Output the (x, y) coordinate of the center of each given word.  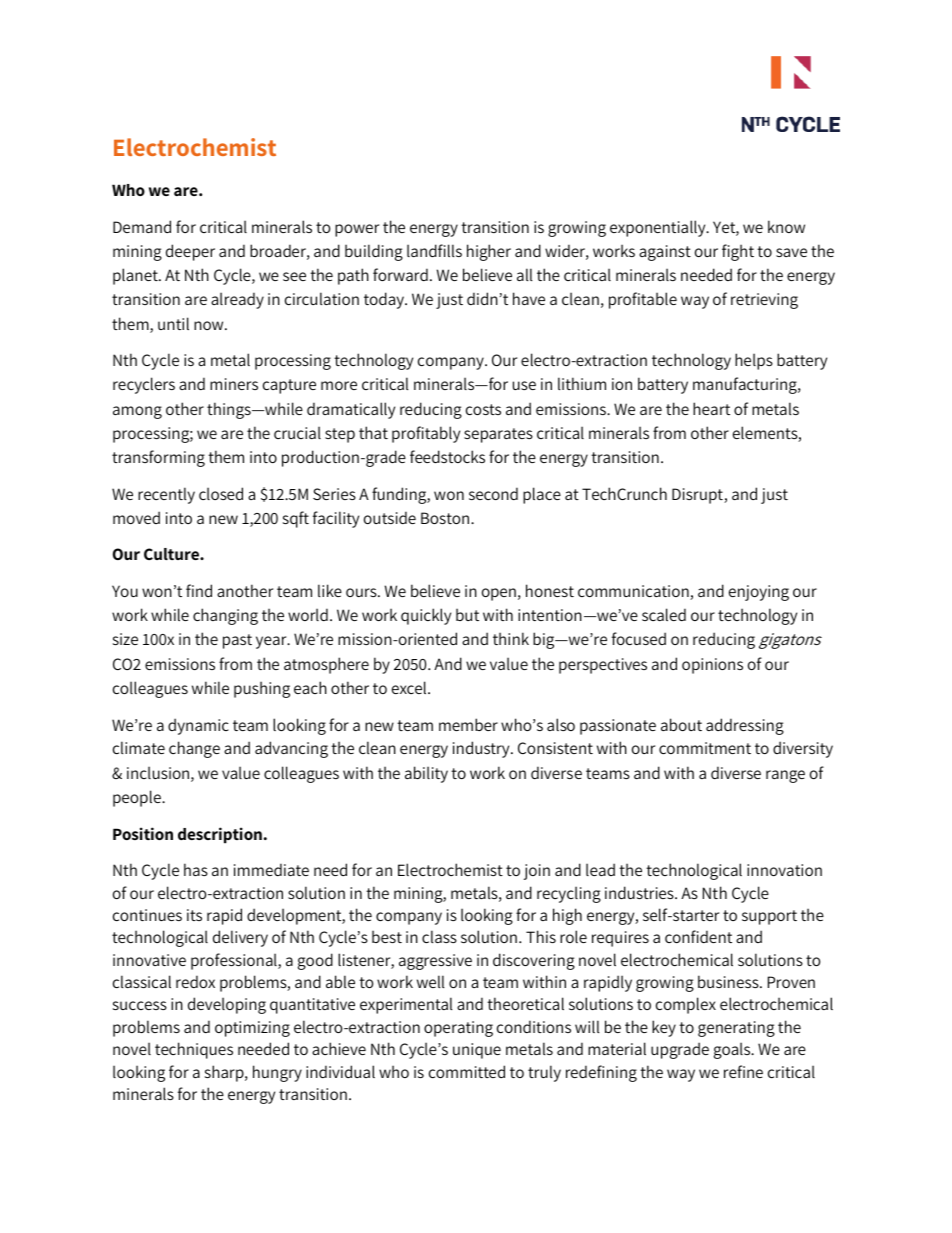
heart (711, 408)
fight (738, 252)
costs (483, 409)
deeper (190, 252)
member (468, 724)
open (499, 594)
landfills (434, 250)
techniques (194, 1050)
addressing (745, 726)
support (769, 917)
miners (234, 384)
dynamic (198, 726)
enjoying (759, 593)
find (199, 590)
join (537, 872)
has (196, 869)
